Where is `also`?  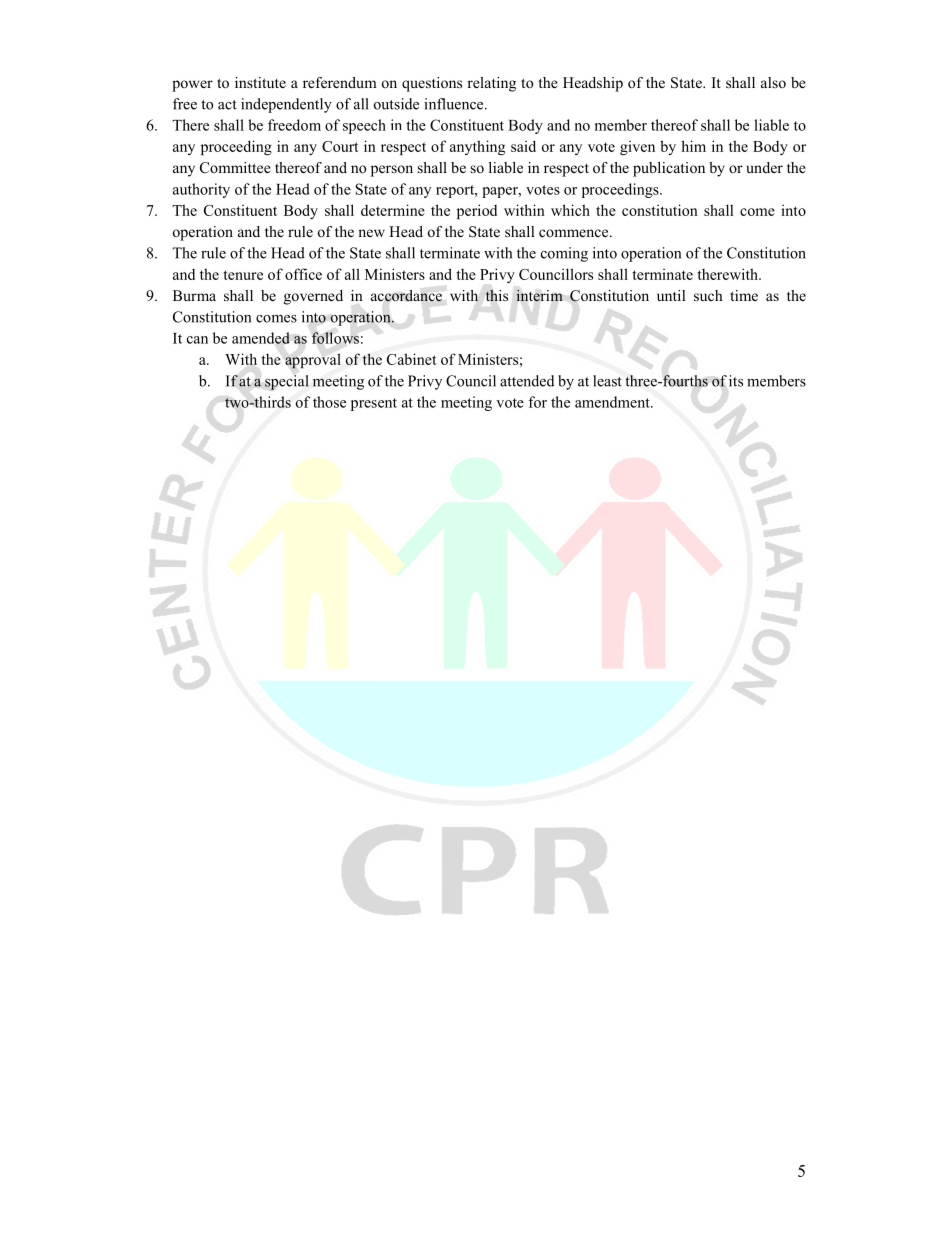 also is located at coordinates (773, 82).
